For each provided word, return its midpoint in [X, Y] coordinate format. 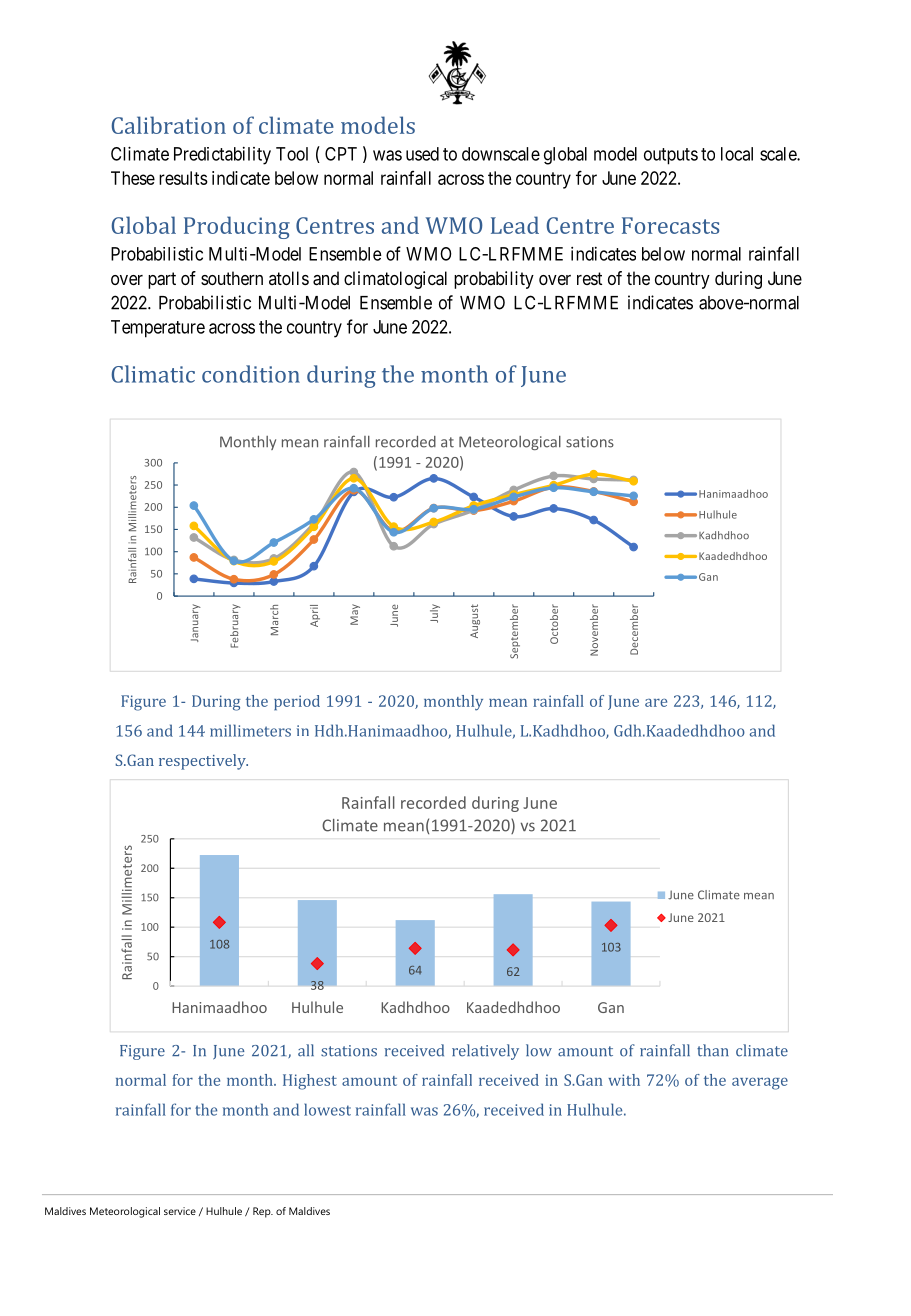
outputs [671, 156]
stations [349, 1051]
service [180, 1211]
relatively [485, 1052]
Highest [310, 1082]
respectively [203, 762]
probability [494, 280]
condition [251, 374]
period [297, 703]
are [656, 703]
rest [589, 278]
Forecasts [670, 225]
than [713, 1050]
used [422, 154]
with [624, 1080]
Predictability [222, 156]
